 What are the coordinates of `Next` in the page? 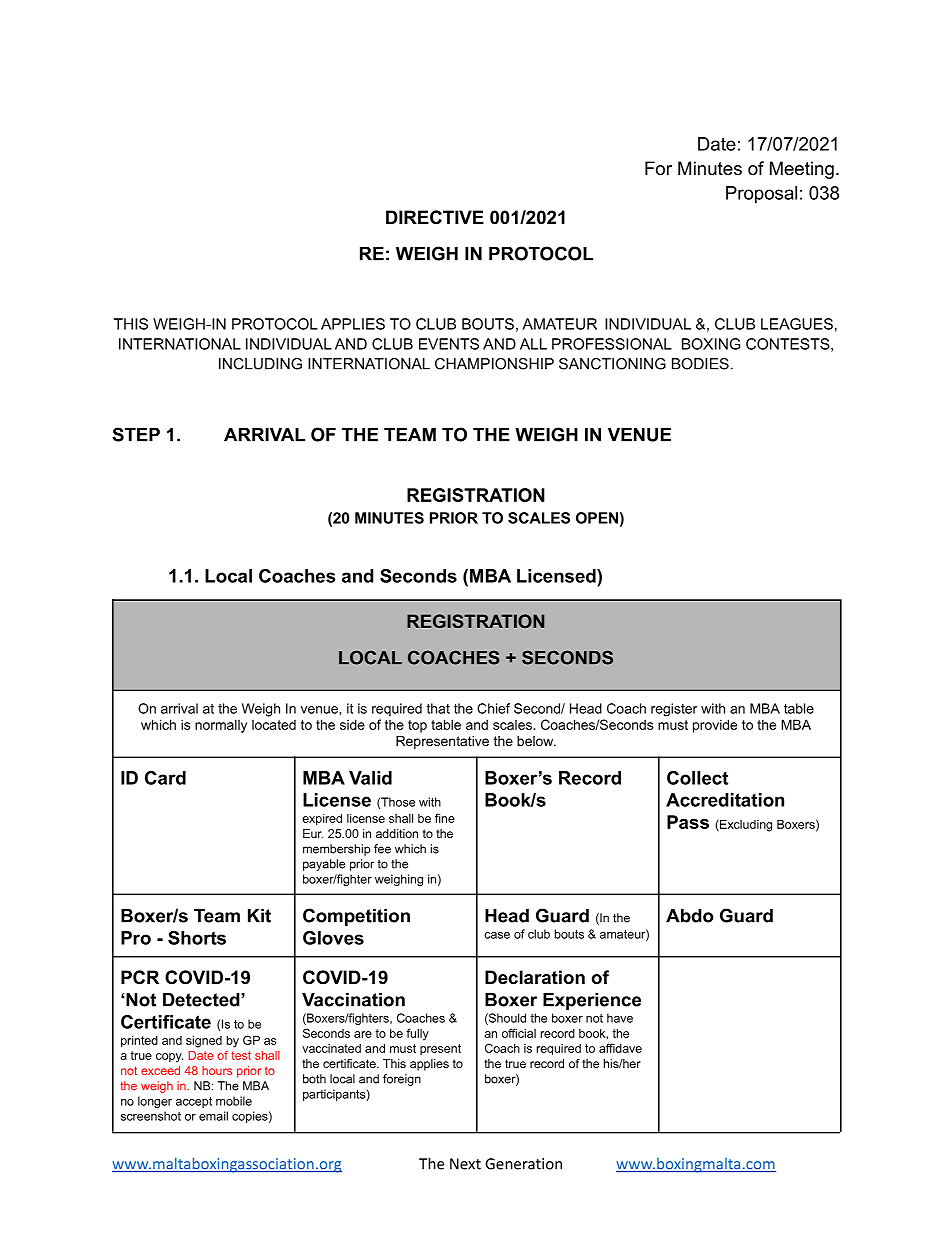 It's located at (465, 1164).
